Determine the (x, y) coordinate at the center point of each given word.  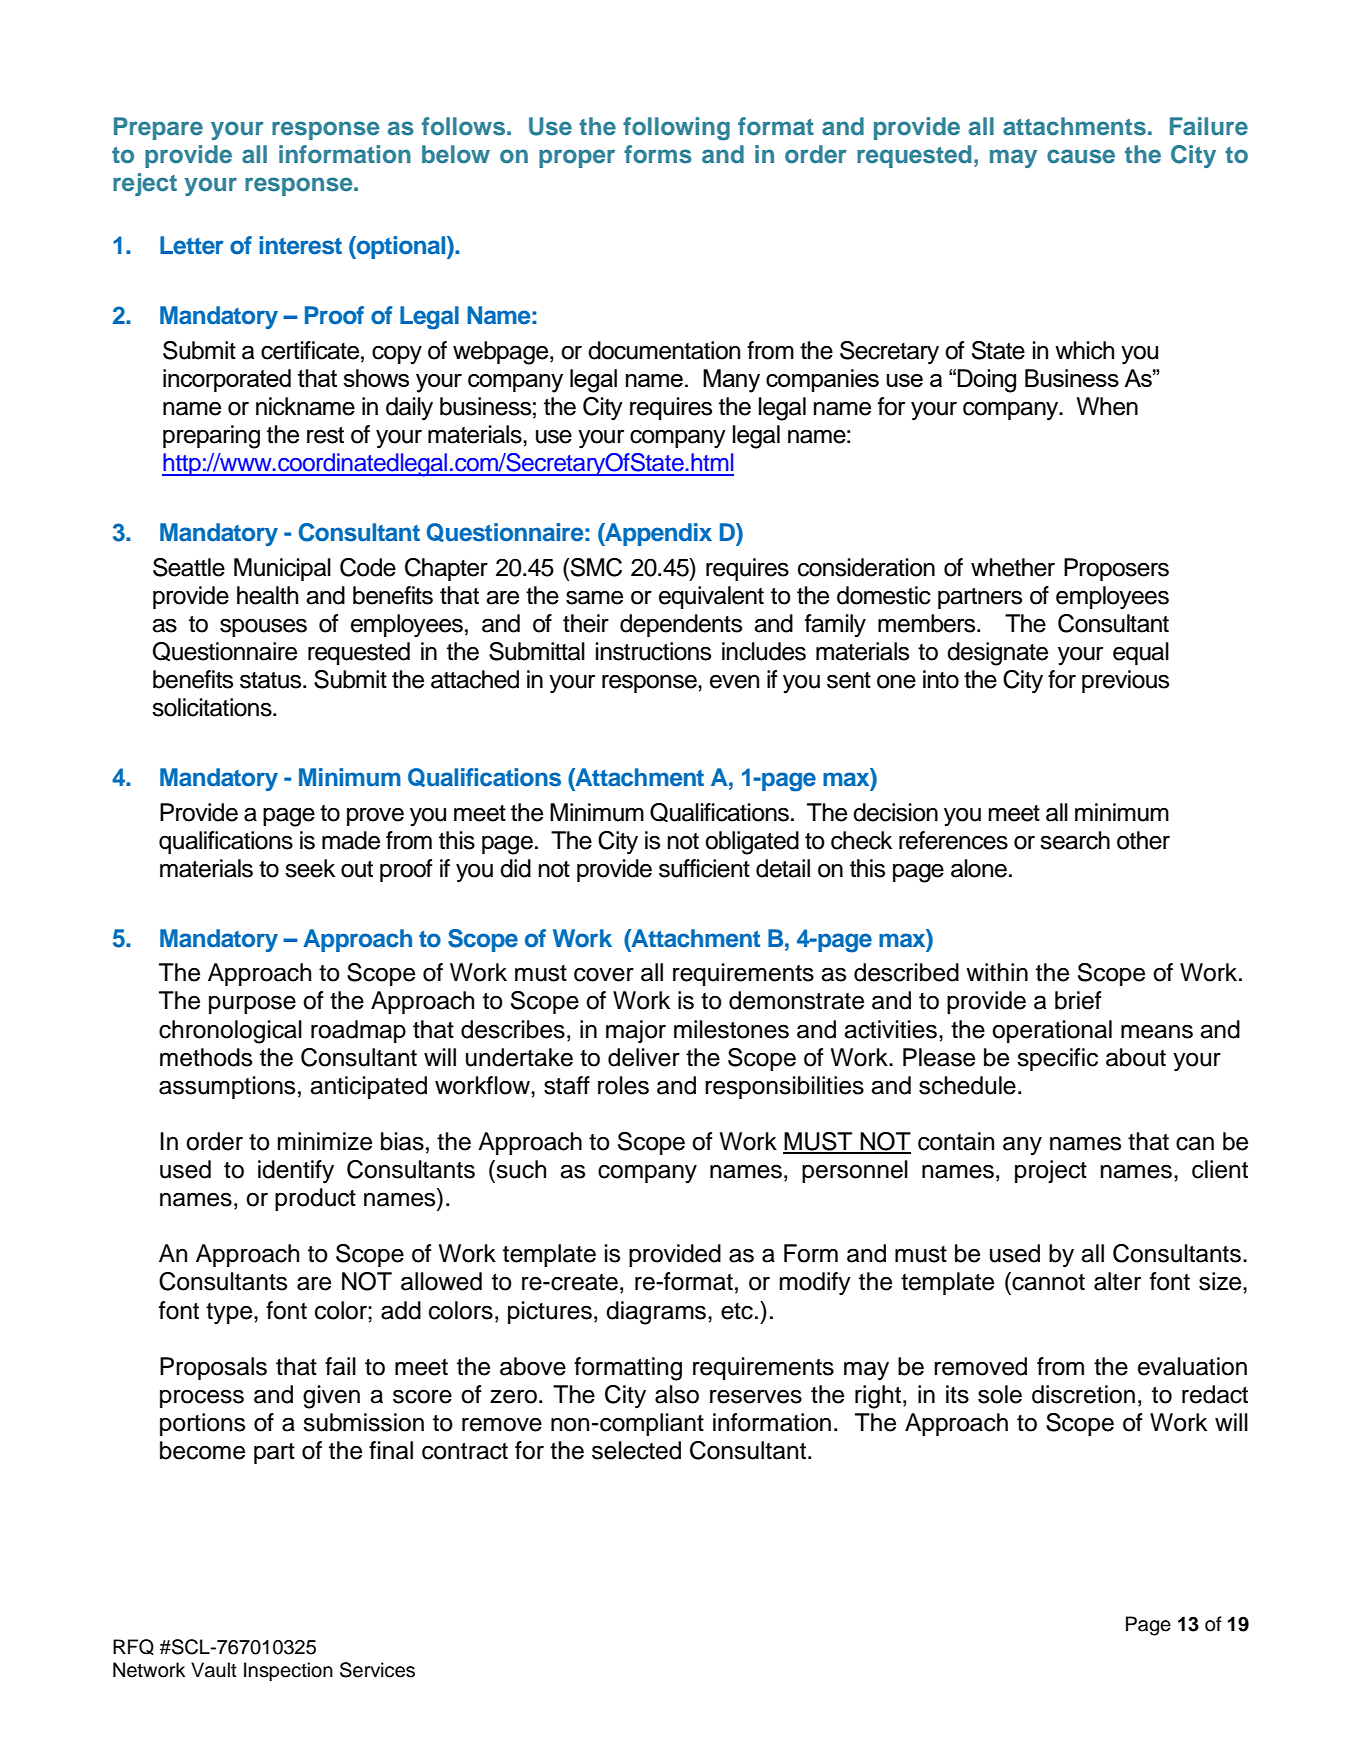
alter (1117, 1281)
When (1107, 406)
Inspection (288, 1671)
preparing (211, 437)
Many (731, 381)
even (734, 682)
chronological (230, 1032)
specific (1057, 1059)
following (676, 129)
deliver (644, 1057)
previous (1125, 681)
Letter (192, 245)
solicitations (213, 707)
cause (1081, 156)
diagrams (656, 1313)
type (230, 1314)
